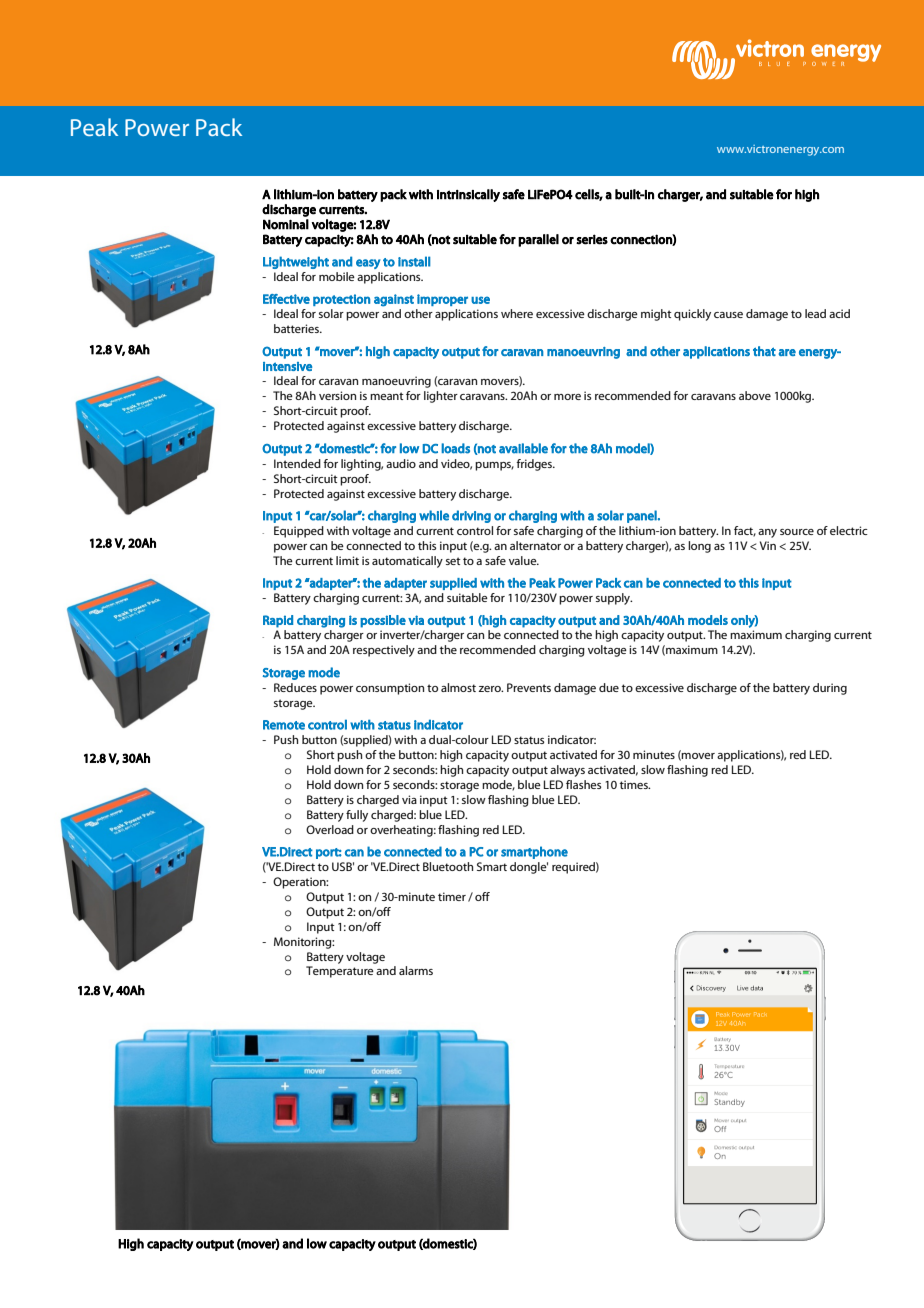  Describe the element at coordinates (286, 224) in the image. I see `Nominal` at that location.
